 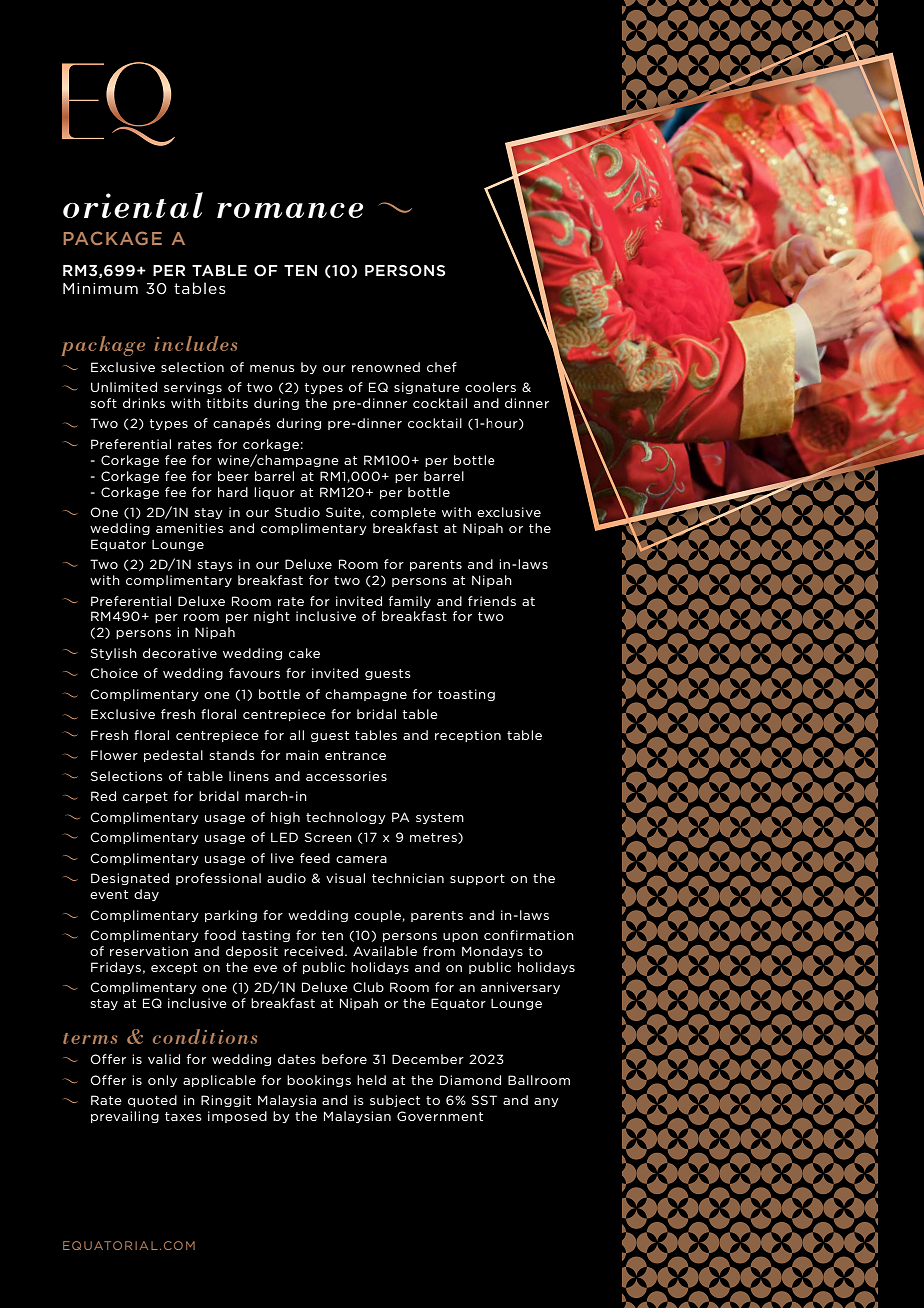 What do you see at coordinates (297, 512) in the screenshot?
I see `Studio` at bounding box center [297, 512].
